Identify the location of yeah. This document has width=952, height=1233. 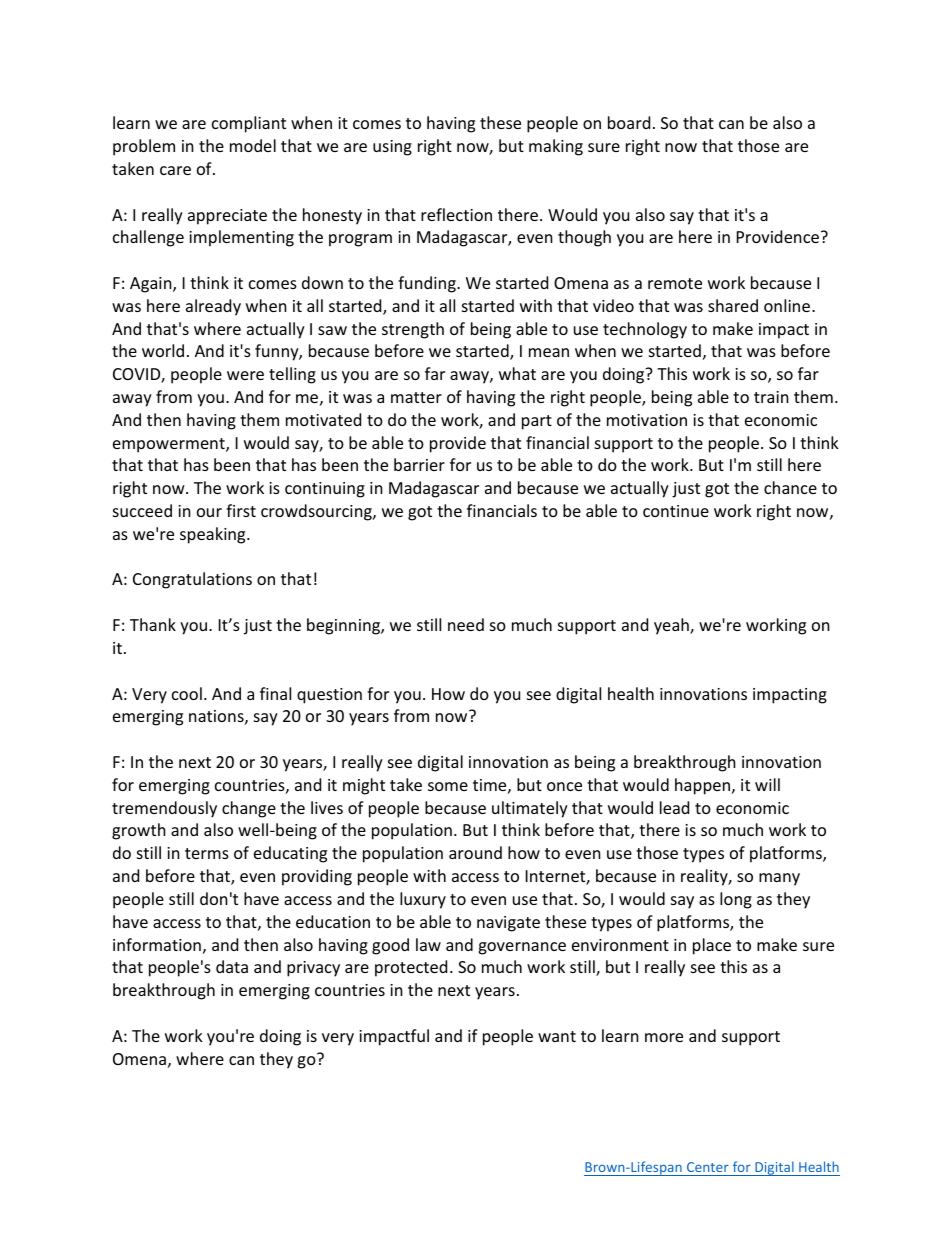
(672, 626).
